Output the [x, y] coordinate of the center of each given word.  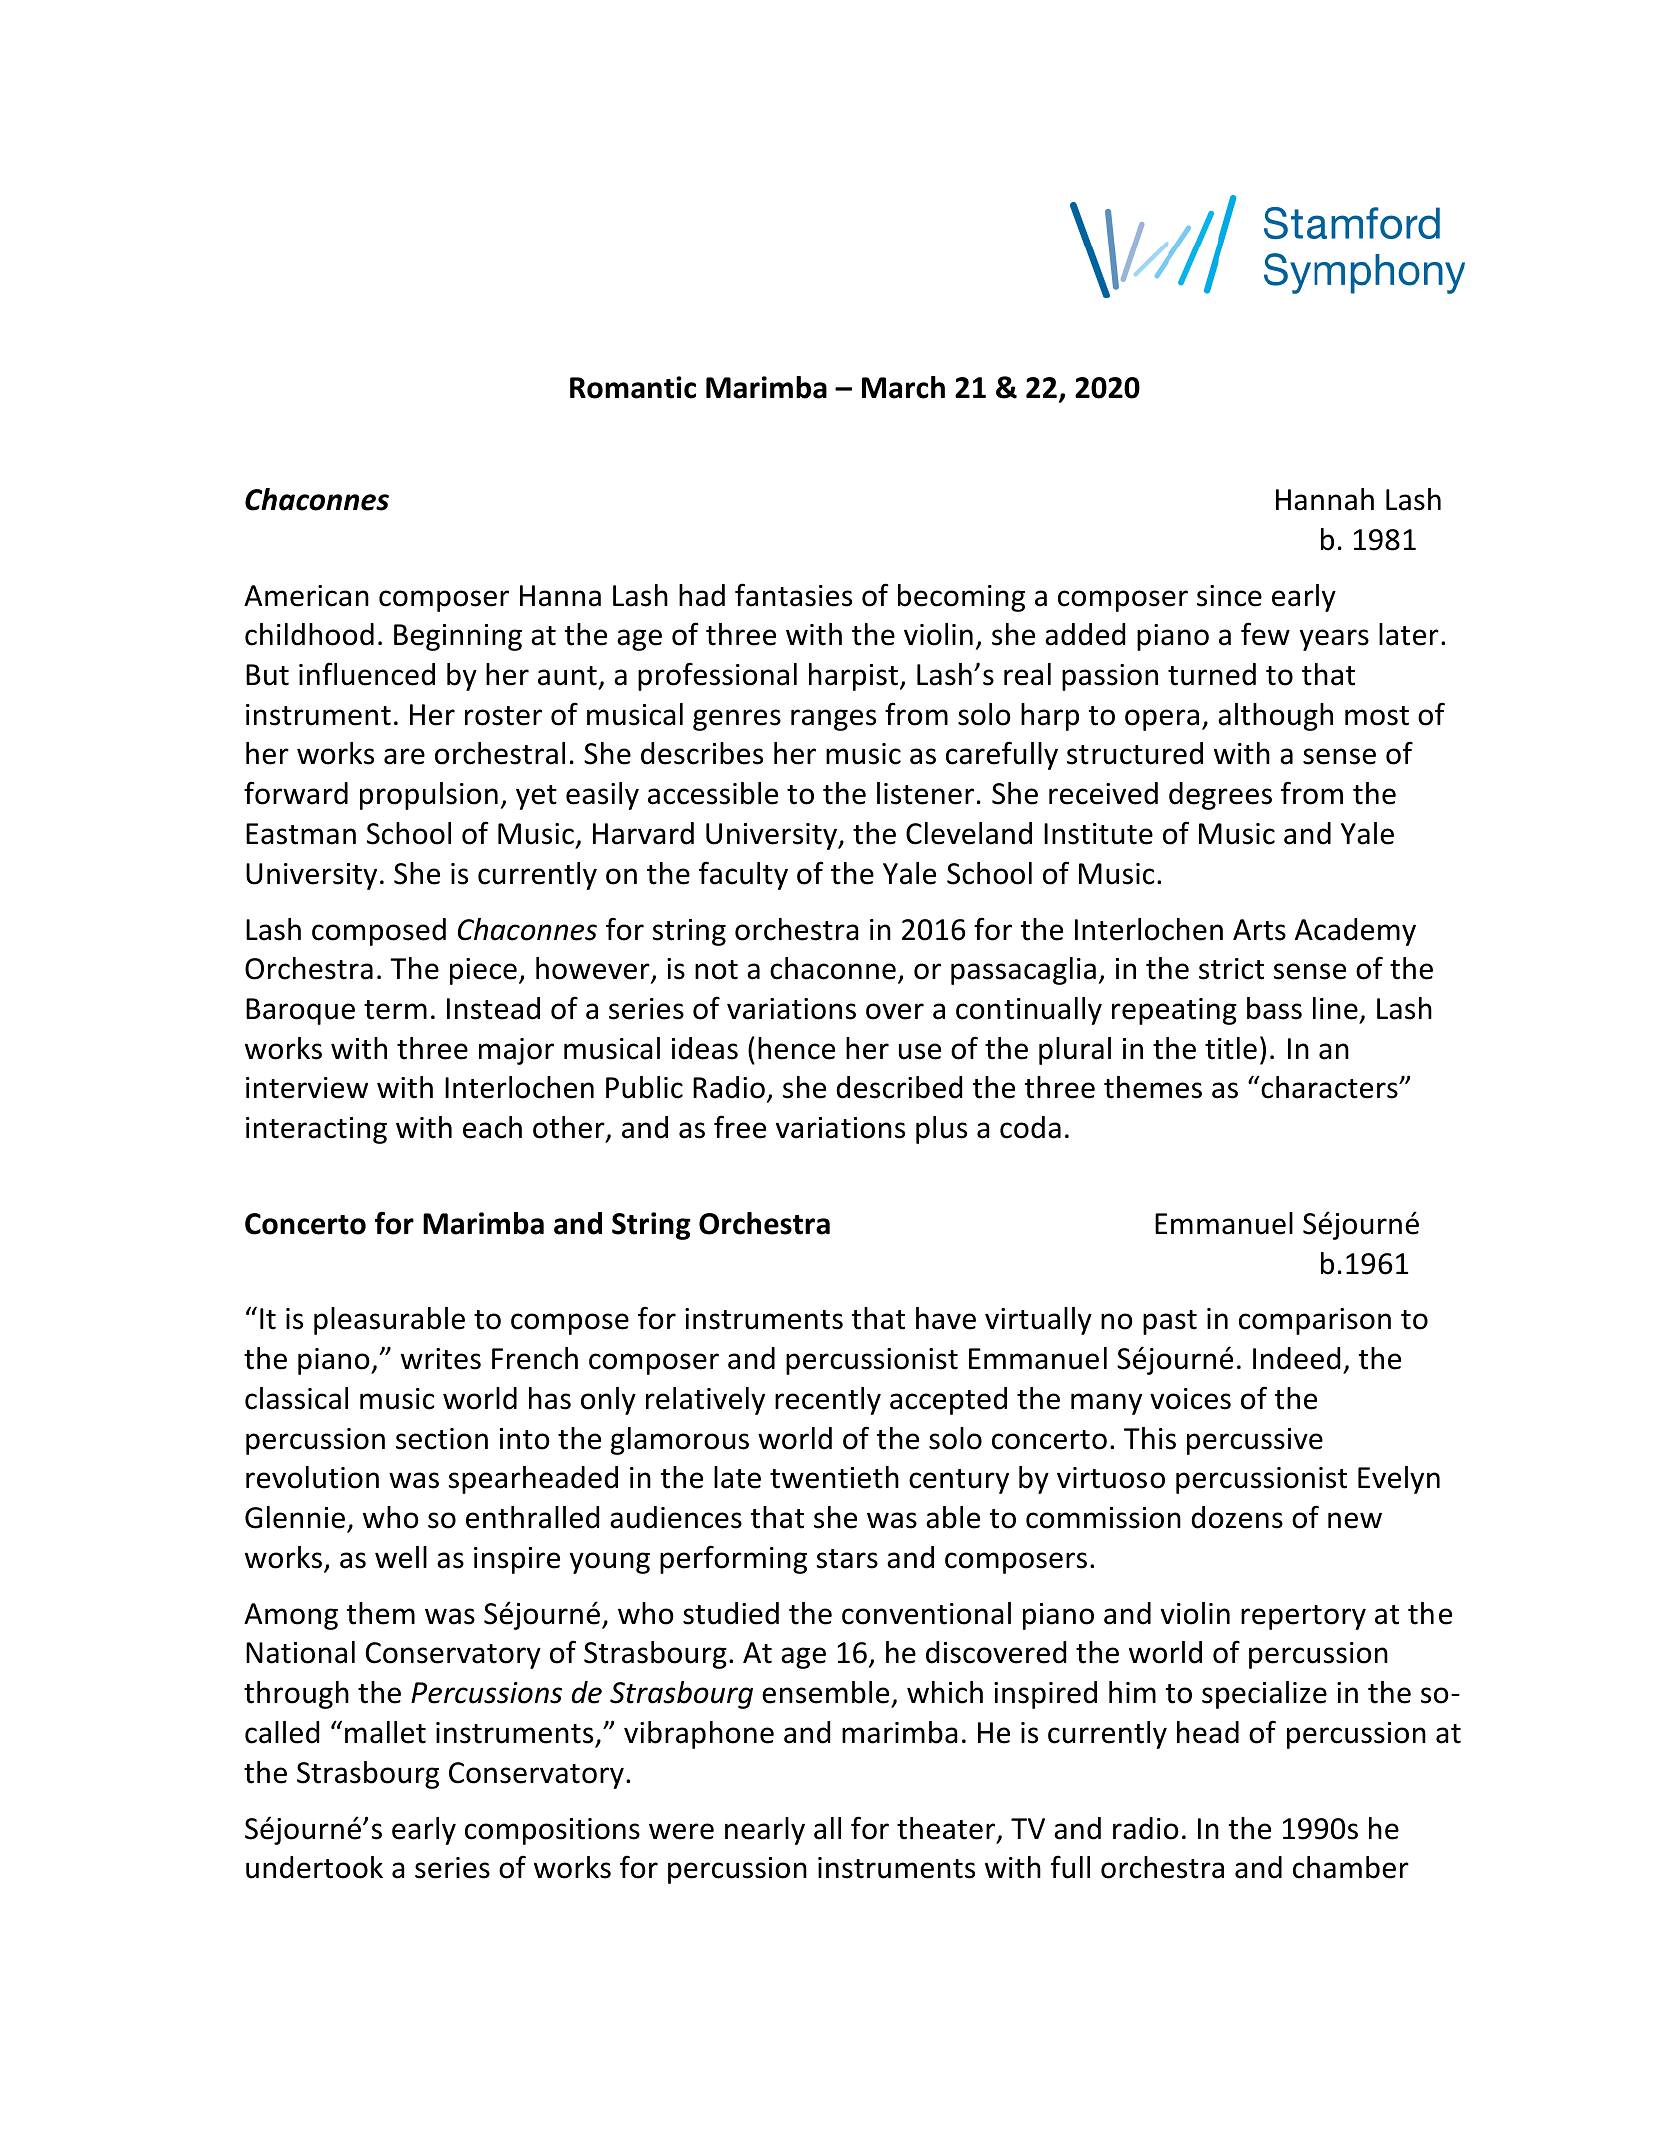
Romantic [633, 387]
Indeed [1296, 1358]
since [1229, 596]
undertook [314, 1867]
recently [828, 1401]
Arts [1259, 930]
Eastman [301, 834]
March [903, 387]
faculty [743, 875]
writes [441, 1359]
